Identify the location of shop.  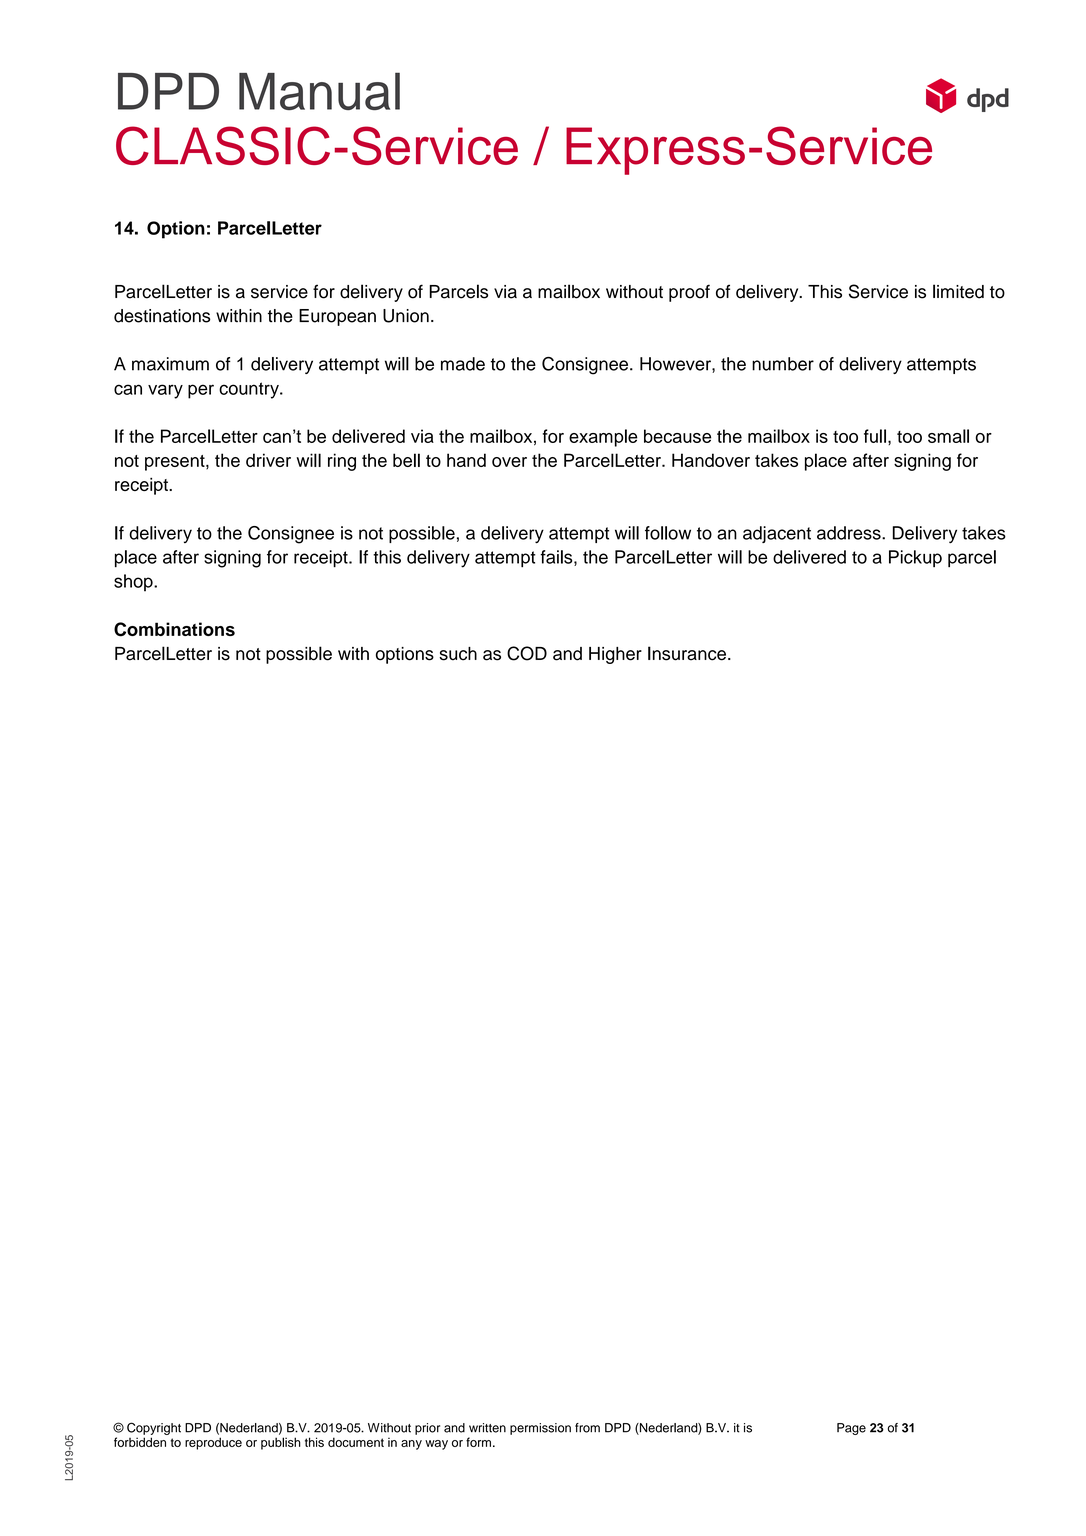
(134, 583).
